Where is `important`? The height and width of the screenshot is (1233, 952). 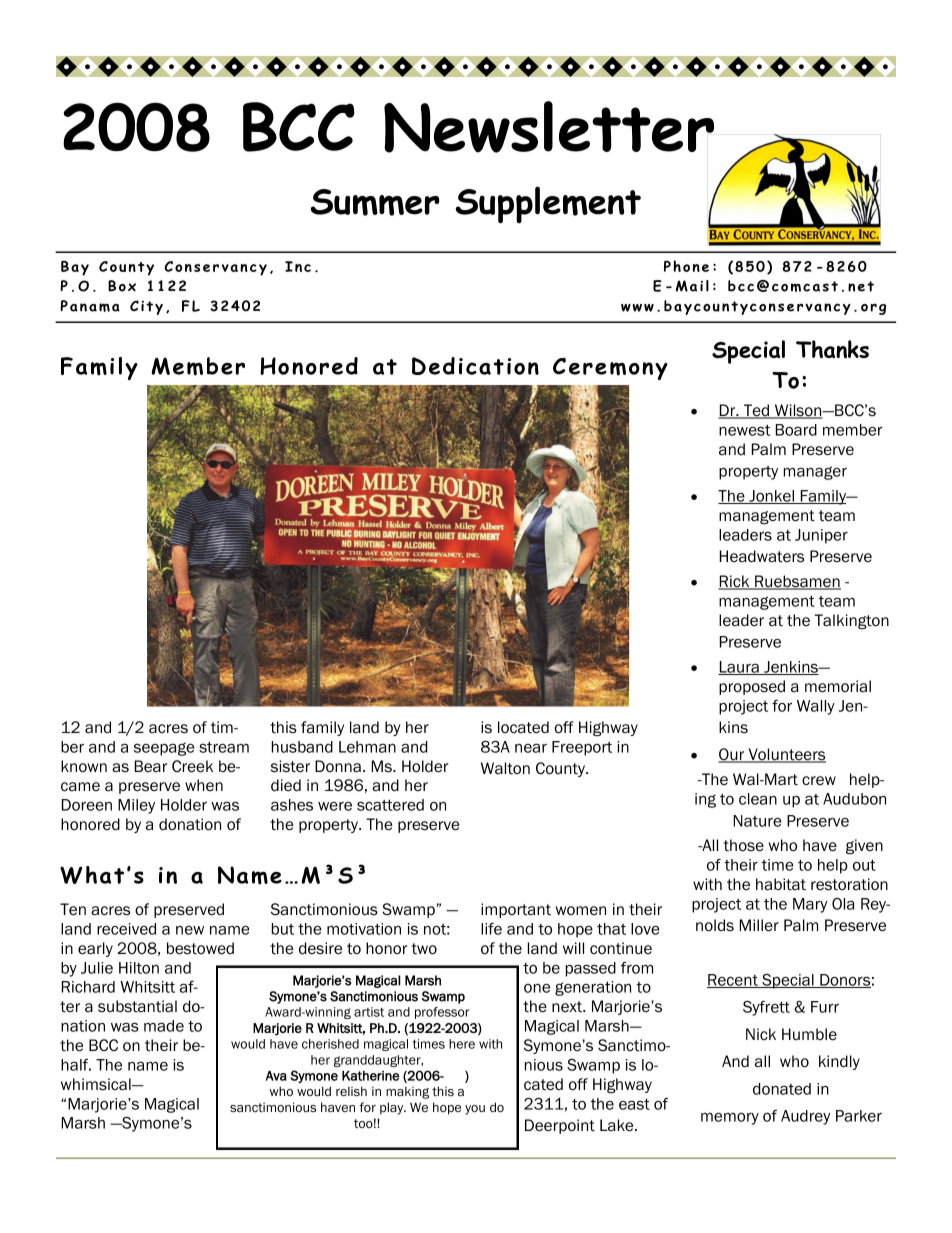 important is located at coordinates (516, 910).
